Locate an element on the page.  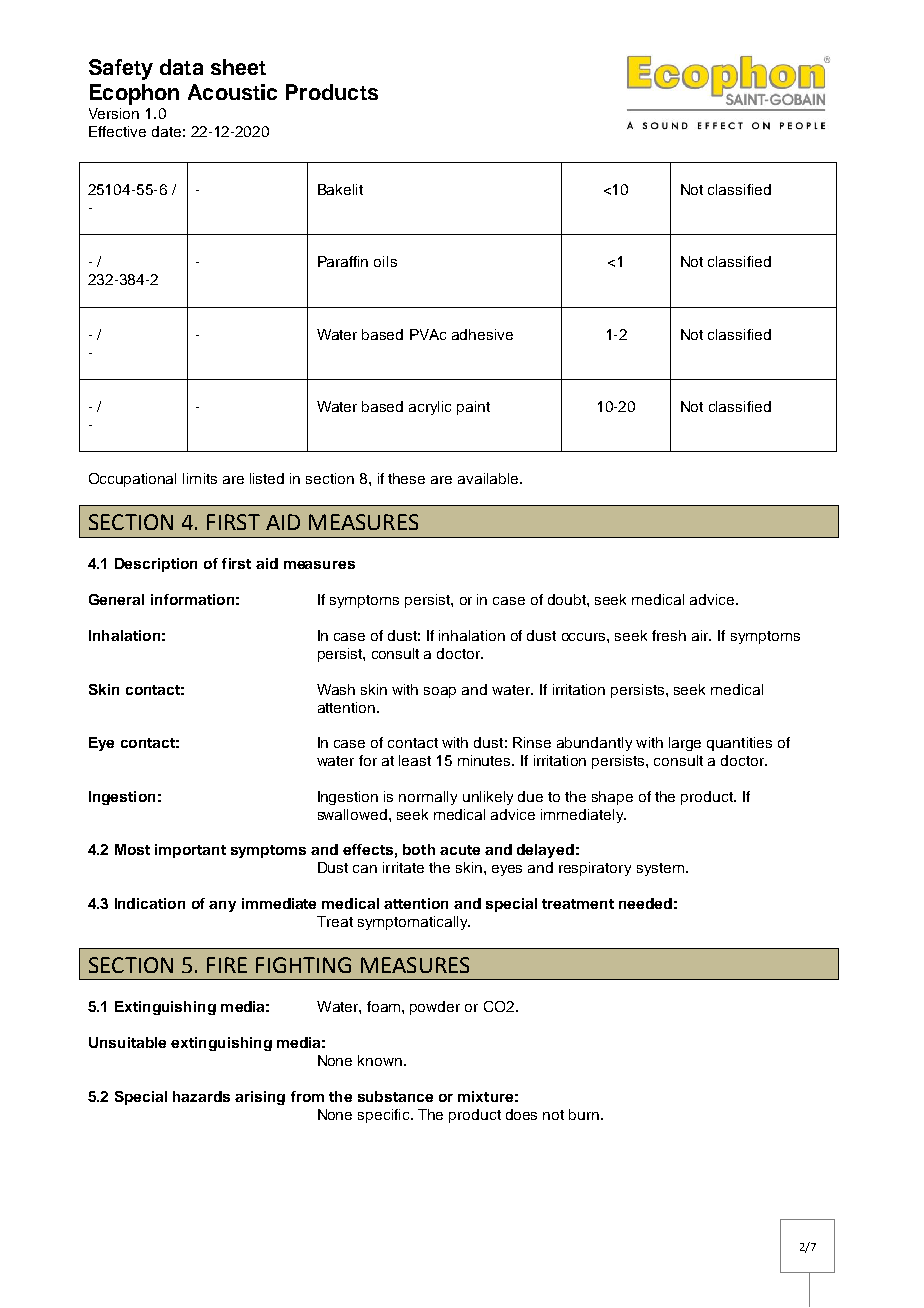
sheet is located at coordinates (238, 67).
